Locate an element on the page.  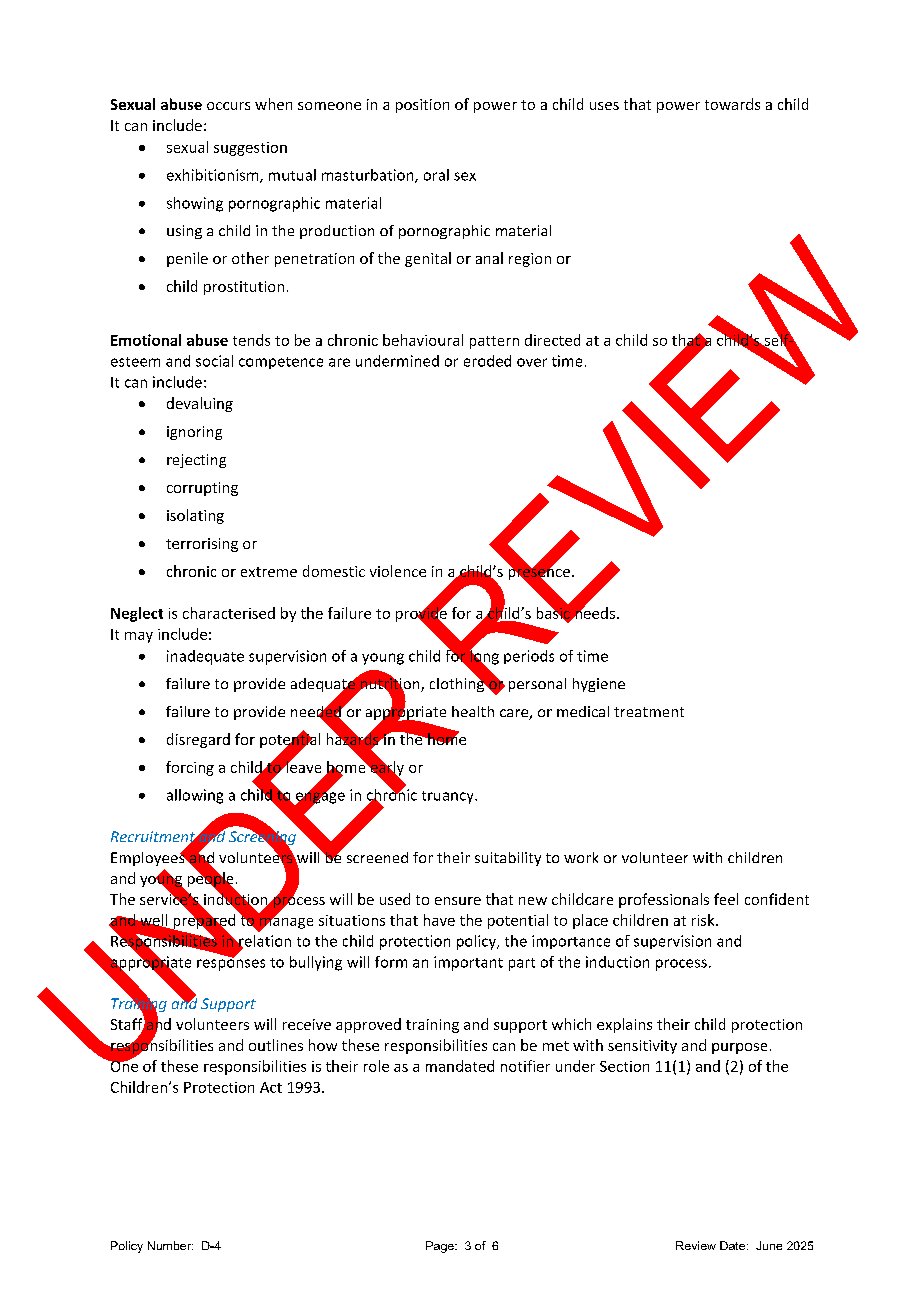
towards is located at coordinates (732, 104).
